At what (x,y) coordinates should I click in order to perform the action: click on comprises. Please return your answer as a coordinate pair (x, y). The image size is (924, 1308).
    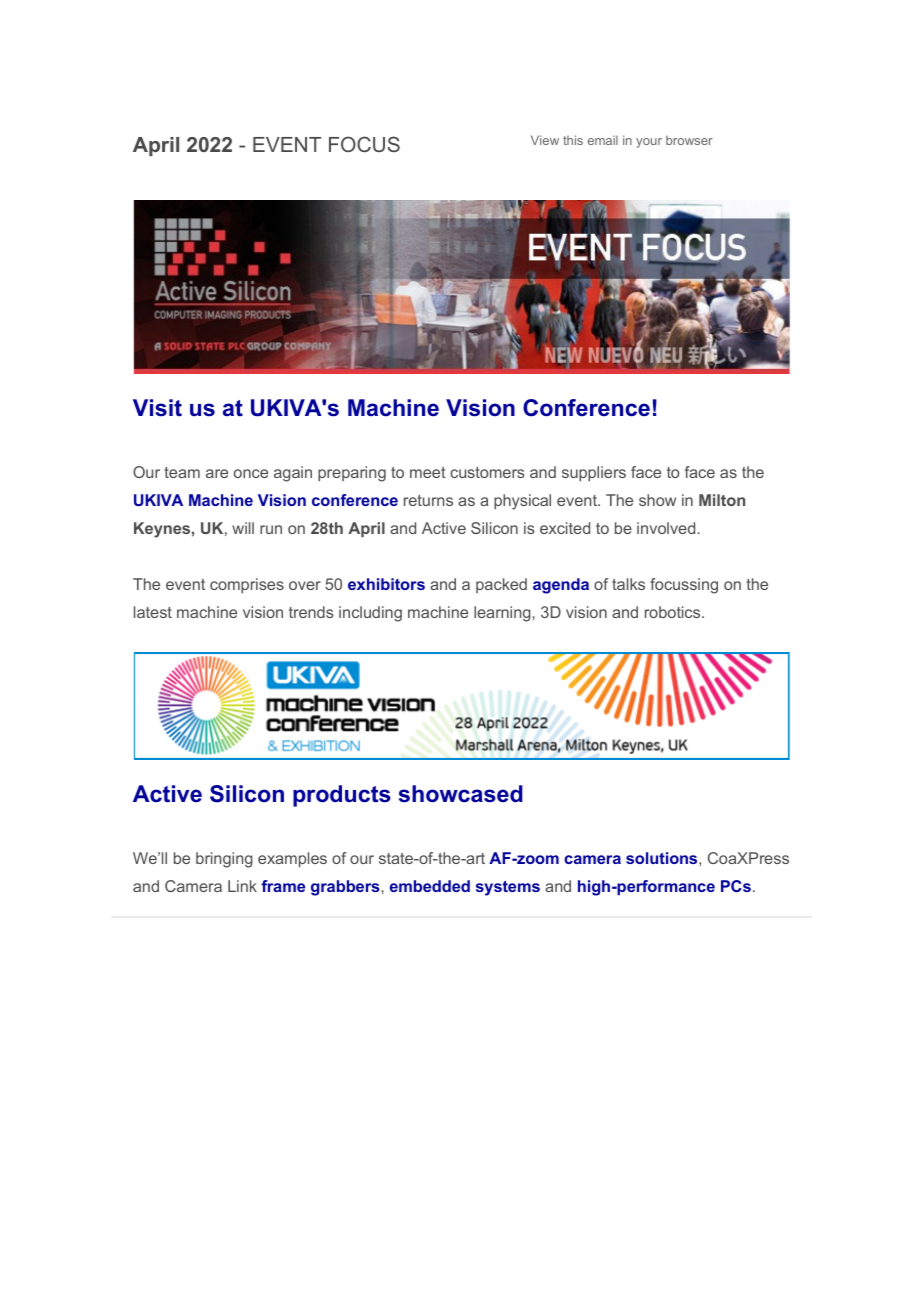
    Looking at the image, I should click on (247, 586).
